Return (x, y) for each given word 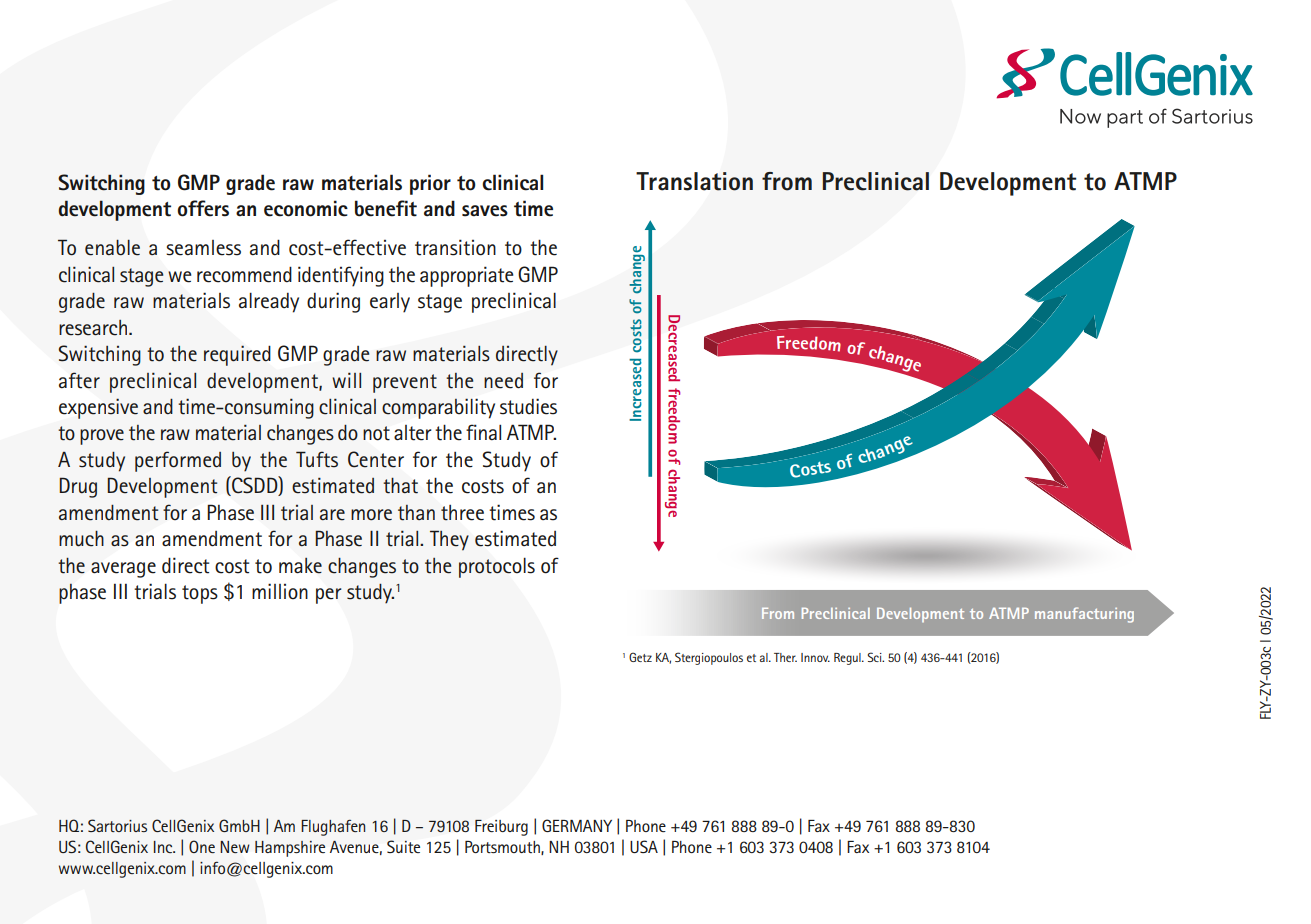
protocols (497, 568)
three (462, 513)
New (235, 847)
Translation (694, 181)
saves (485, 211)
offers (203, 208)
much (81, 538)
